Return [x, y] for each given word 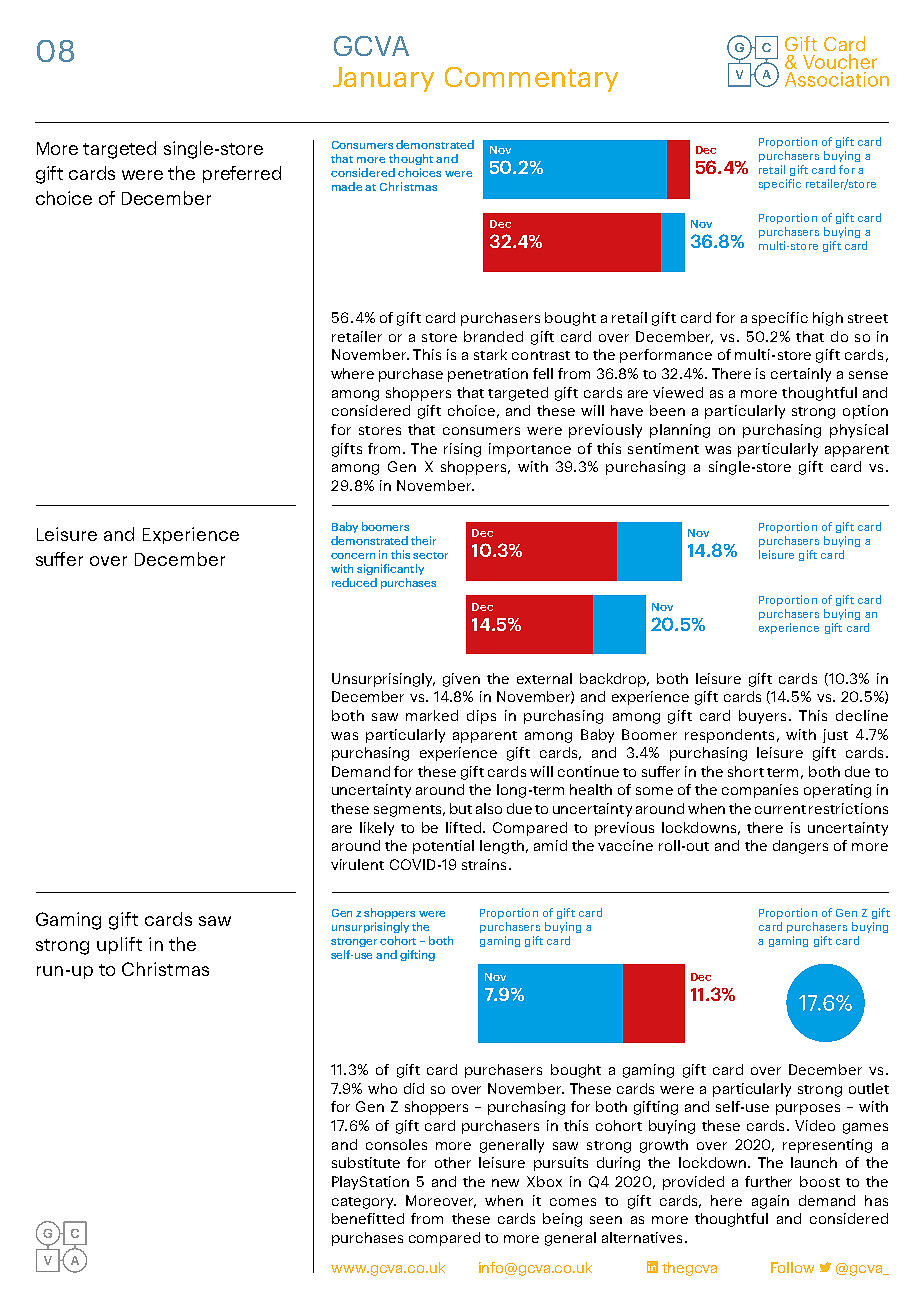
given [461, 680]
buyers [764, 717]
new [505, 1183]
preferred [242, 174]
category [364, 1203]
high [828, 319]
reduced [354, 582]
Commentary [531, 79]
